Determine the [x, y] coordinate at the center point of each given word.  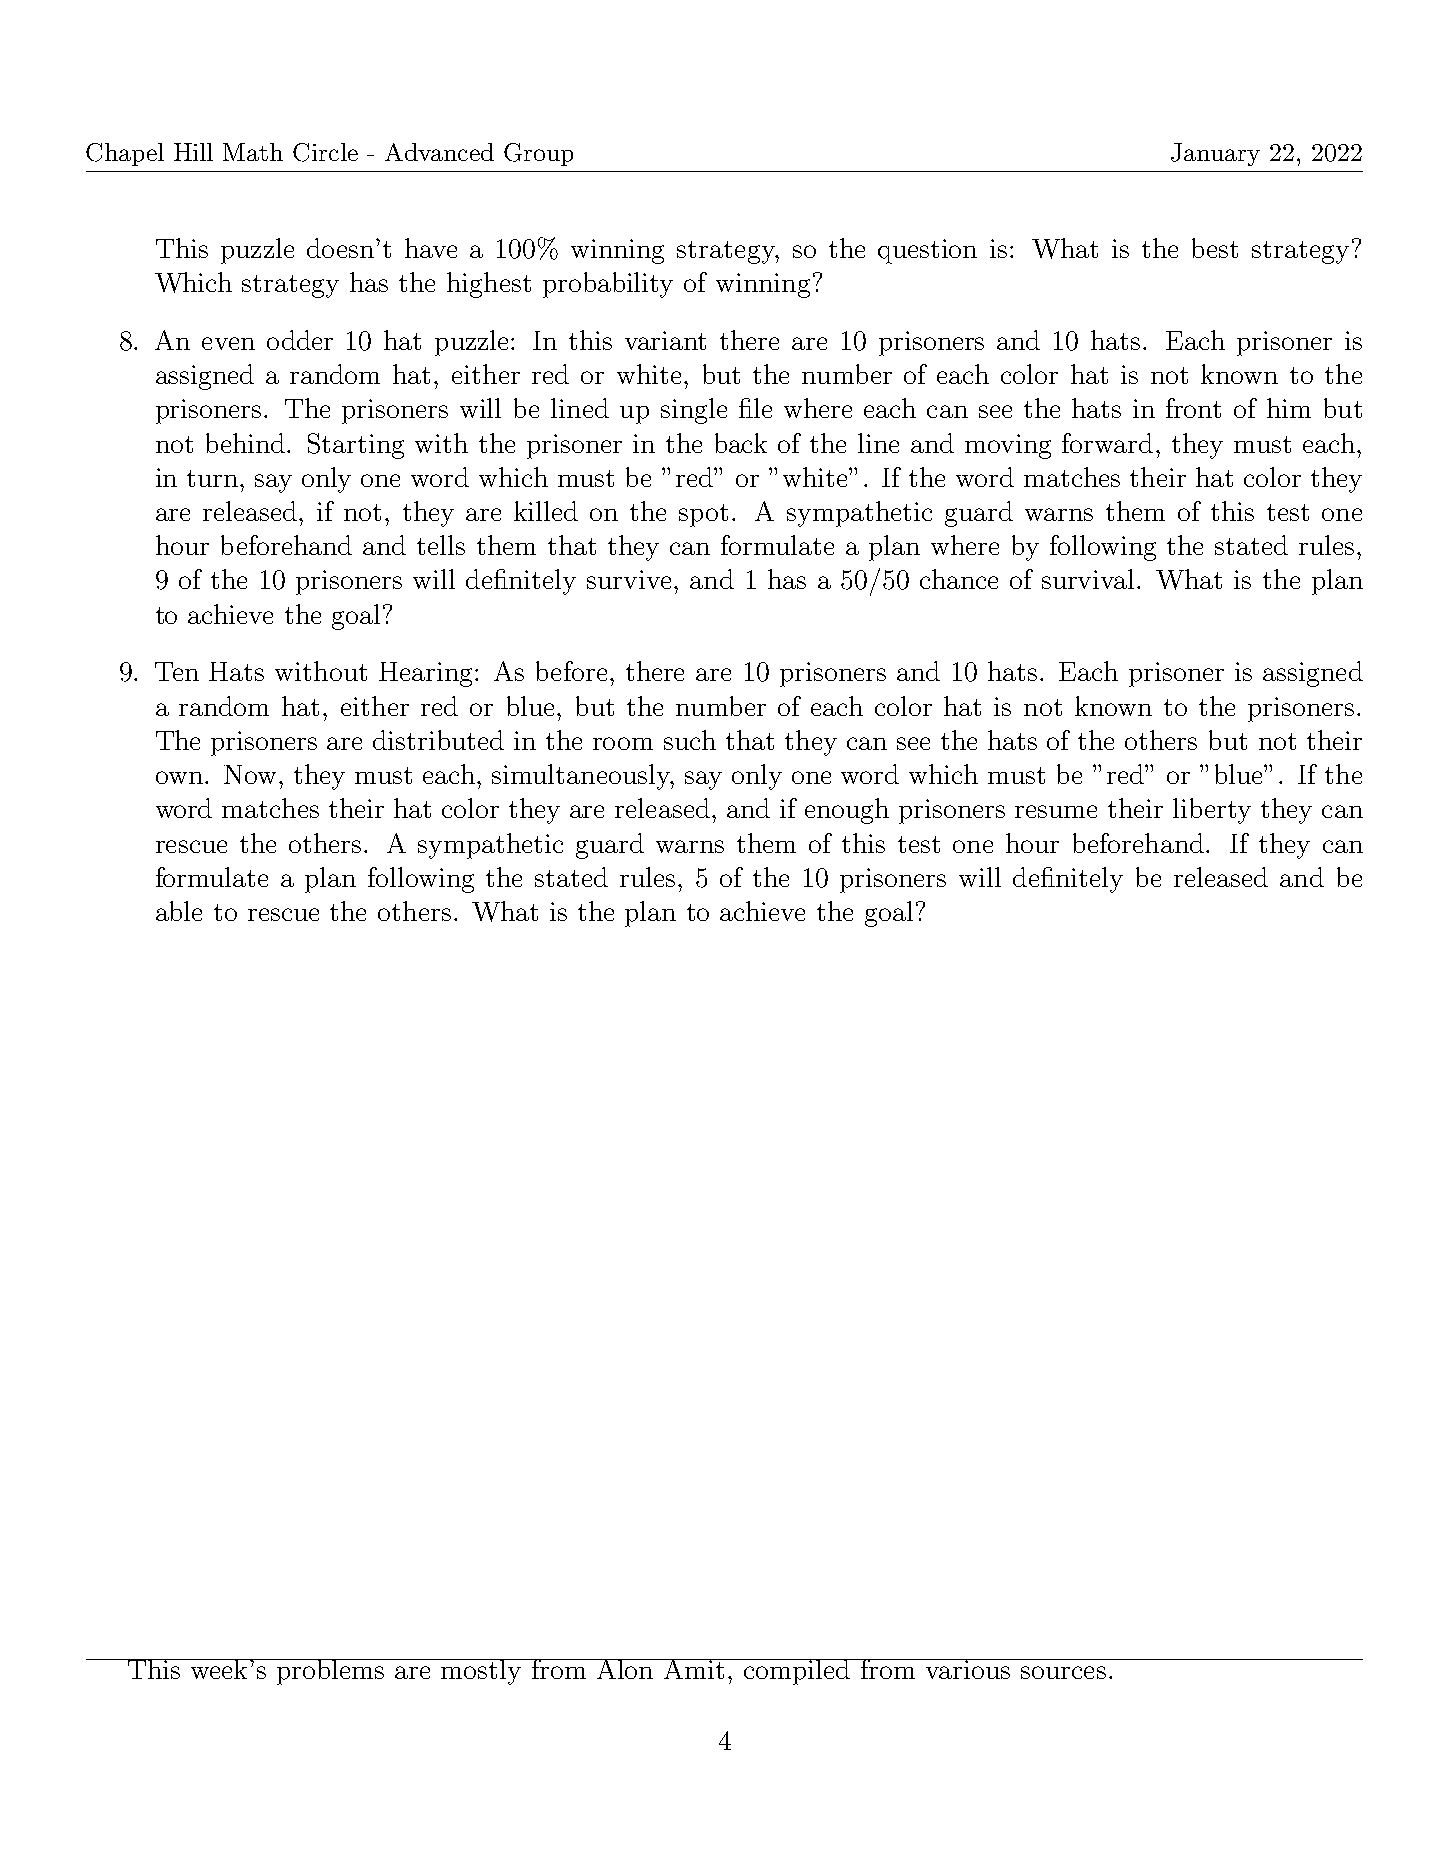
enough [847, 811]
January [1215, 154]
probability [608, 285]
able [179, 911]
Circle [325, 152]
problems [331, 1672]
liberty [1212, 811]
